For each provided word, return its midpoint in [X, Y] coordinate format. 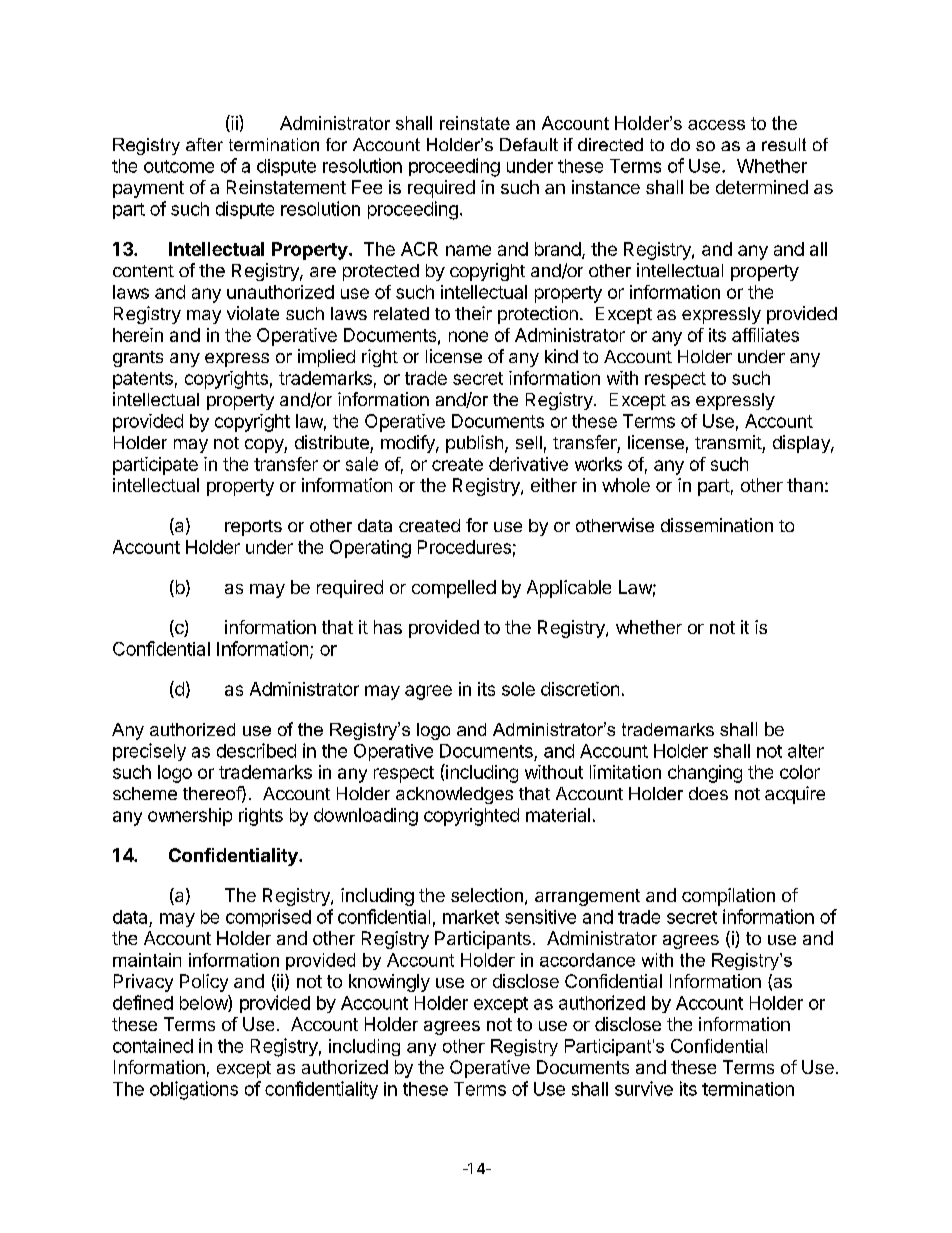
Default [529, 144]
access [716, 125]
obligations [194, 1090]
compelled [454, 589]
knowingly [389, 983]
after [204, 144]
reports [253, 528]
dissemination [717, 525]
